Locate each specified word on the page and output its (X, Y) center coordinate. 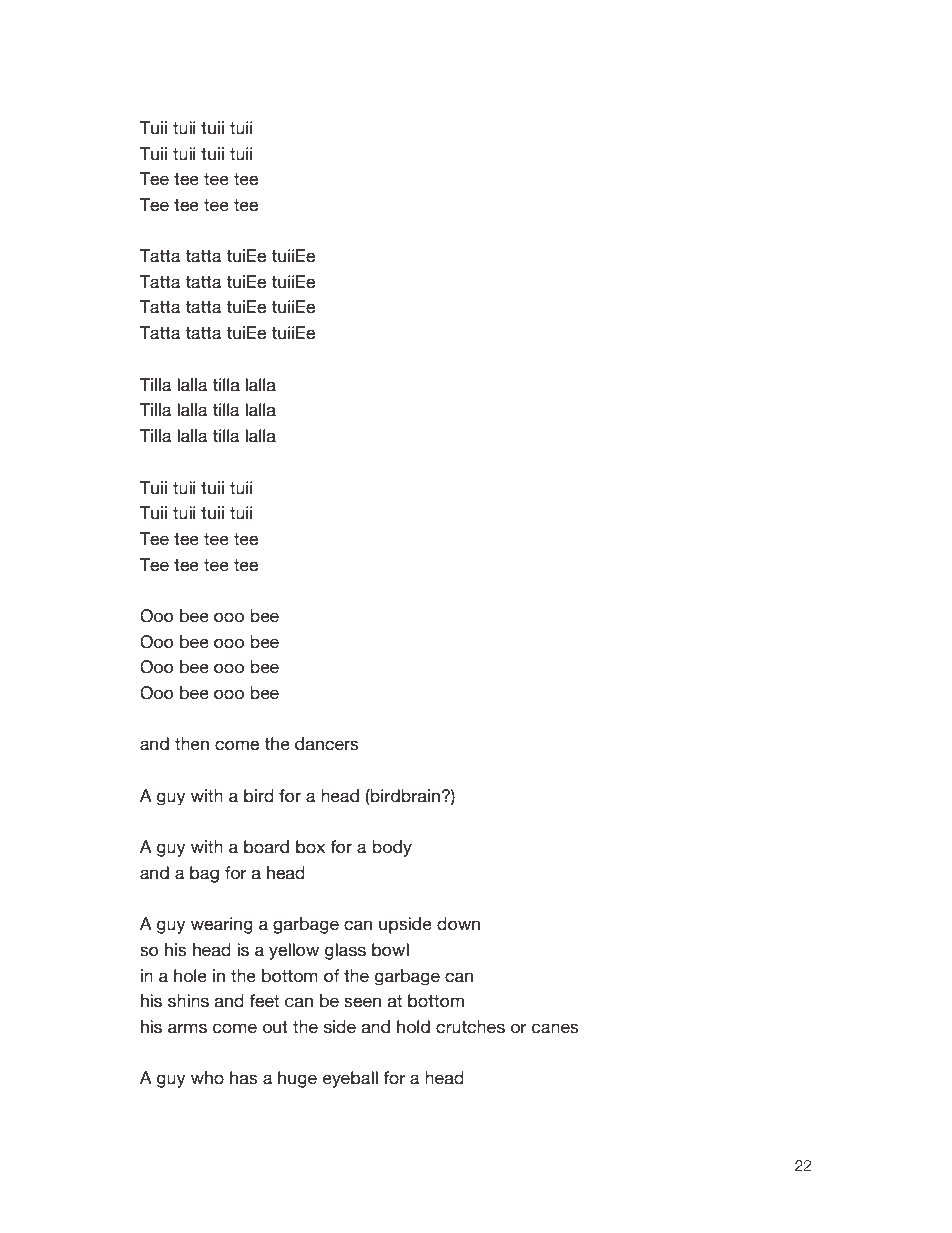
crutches (470, 1027)
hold (413, 1027)
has (244, 1078)
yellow (294, 951)
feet (264, 1001)
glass (345, 951)
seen (362, 1002)
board (266, 847)
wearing (222, 925)
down (458, 924)
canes (555, 1028)
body (392, 848)
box (310, 847)
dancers (327, 744)
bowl (390, 950)
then (192, 744)
